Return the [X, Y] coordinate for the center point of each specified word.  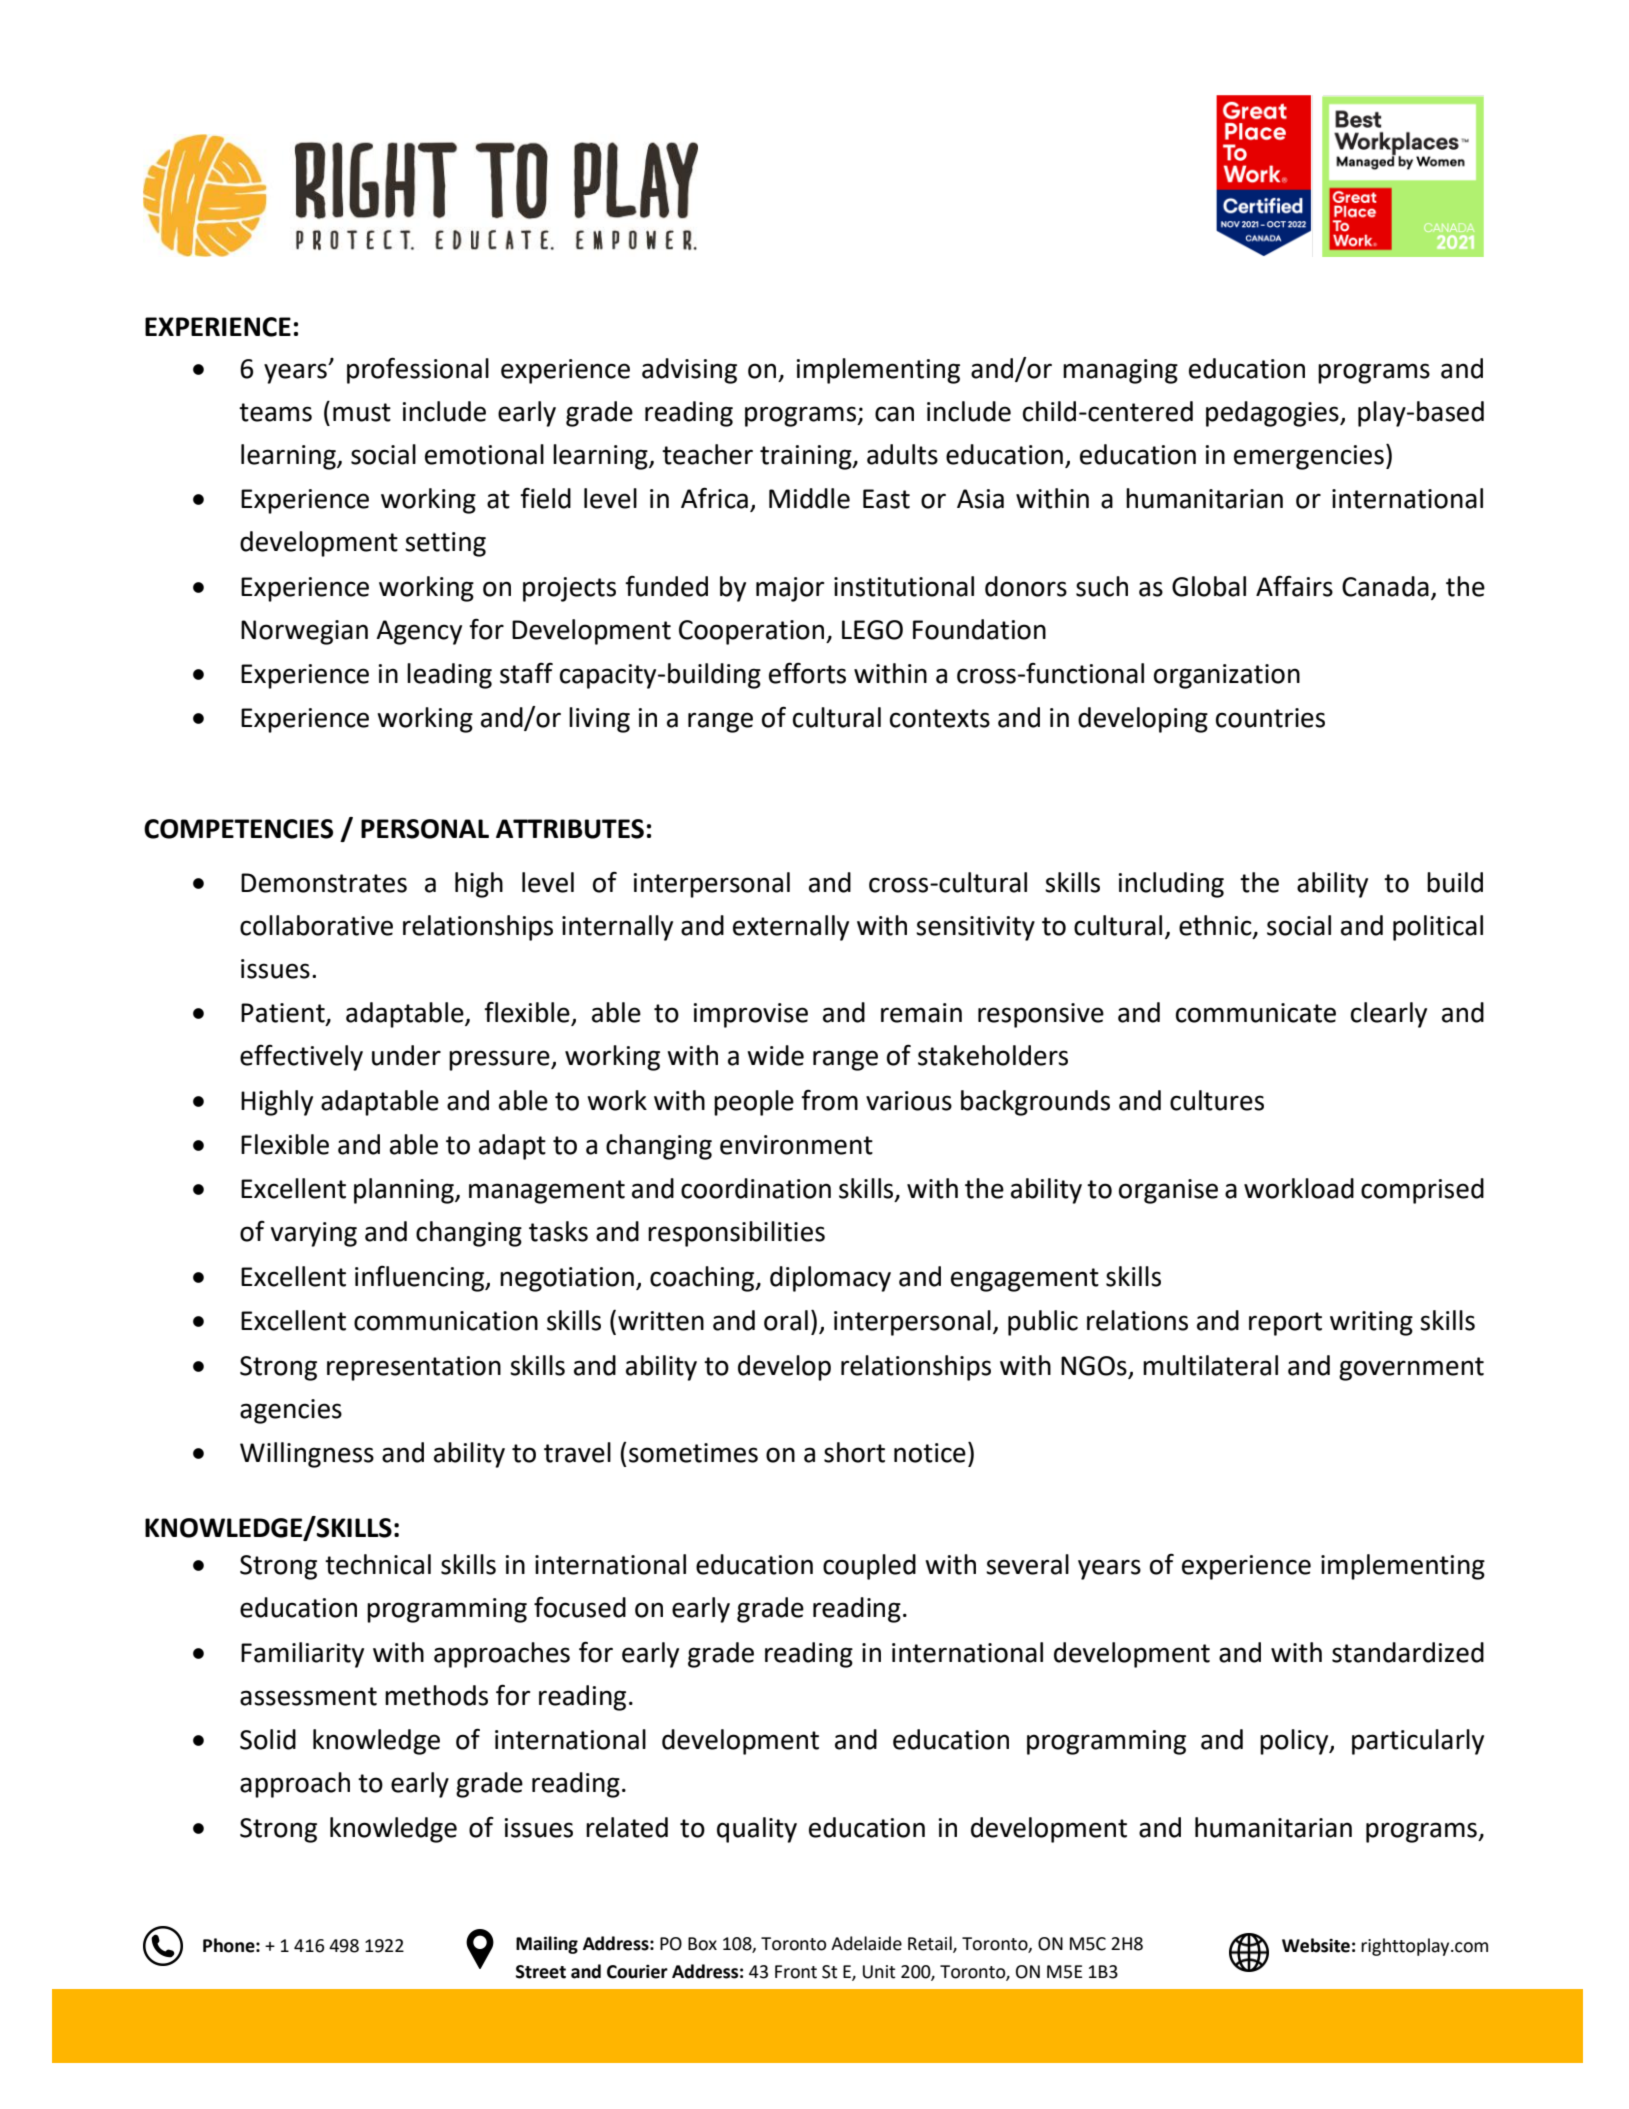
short [854, 1452]
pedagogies [1273, 414]
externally [791, 928]
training [807, 457]
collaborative [316, 925]
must [362, 412]
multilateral [1210, 1365]
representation [414, 1368]
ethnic [1216, 926]
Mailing [547, 1945]
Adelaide [866, 1943]
